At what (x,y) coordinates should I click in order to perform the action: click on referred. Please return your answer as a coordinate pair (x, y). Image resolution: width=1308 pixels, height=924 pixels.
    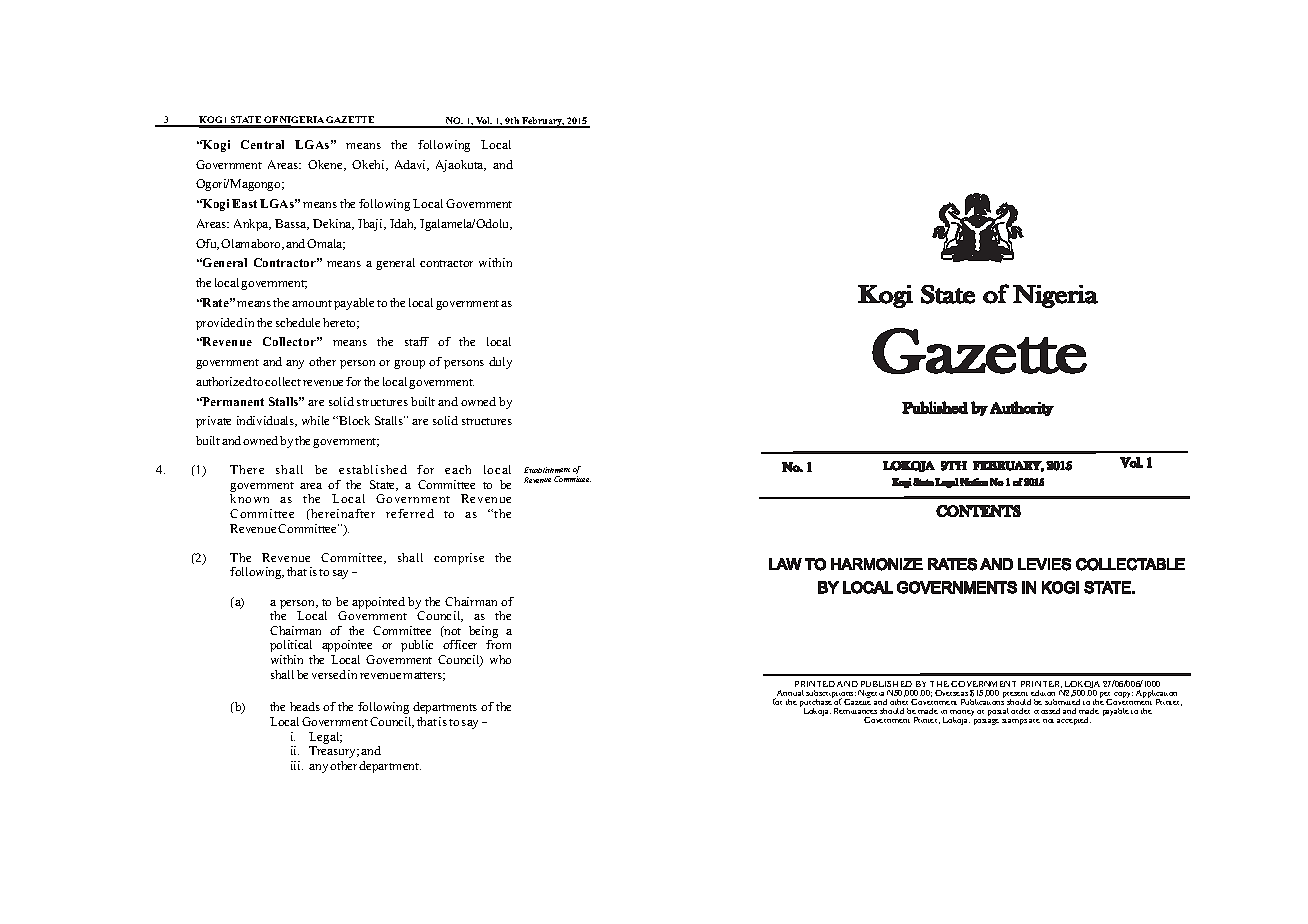
    Looking at the image, I should click on (410, 513).
